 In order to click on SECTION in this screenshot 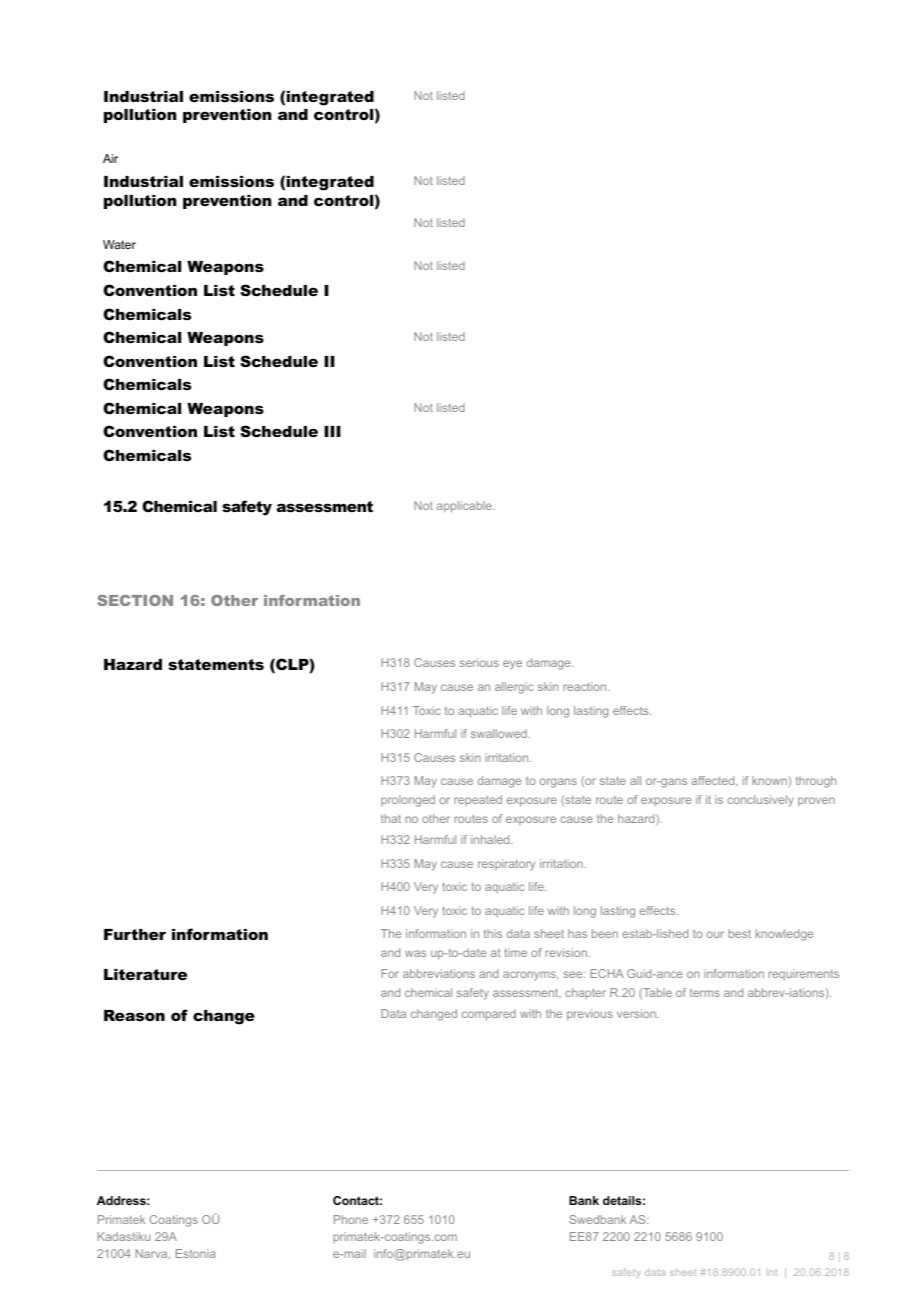, I will do `click(135, 600)`.
